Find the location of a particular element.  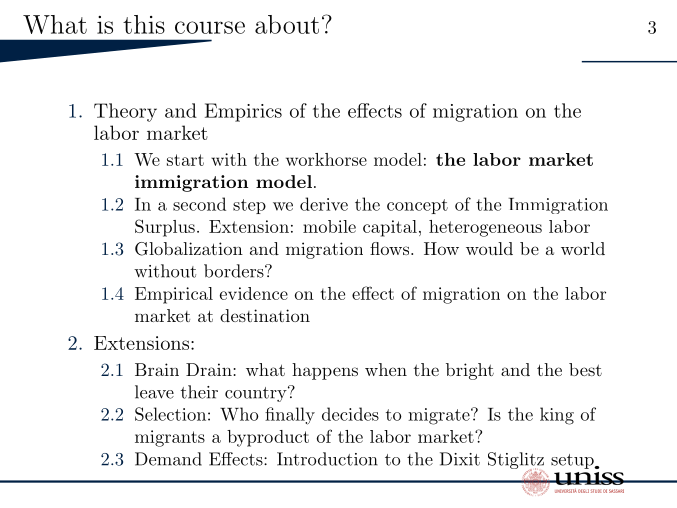

course is located at coordinates (210, 27).
